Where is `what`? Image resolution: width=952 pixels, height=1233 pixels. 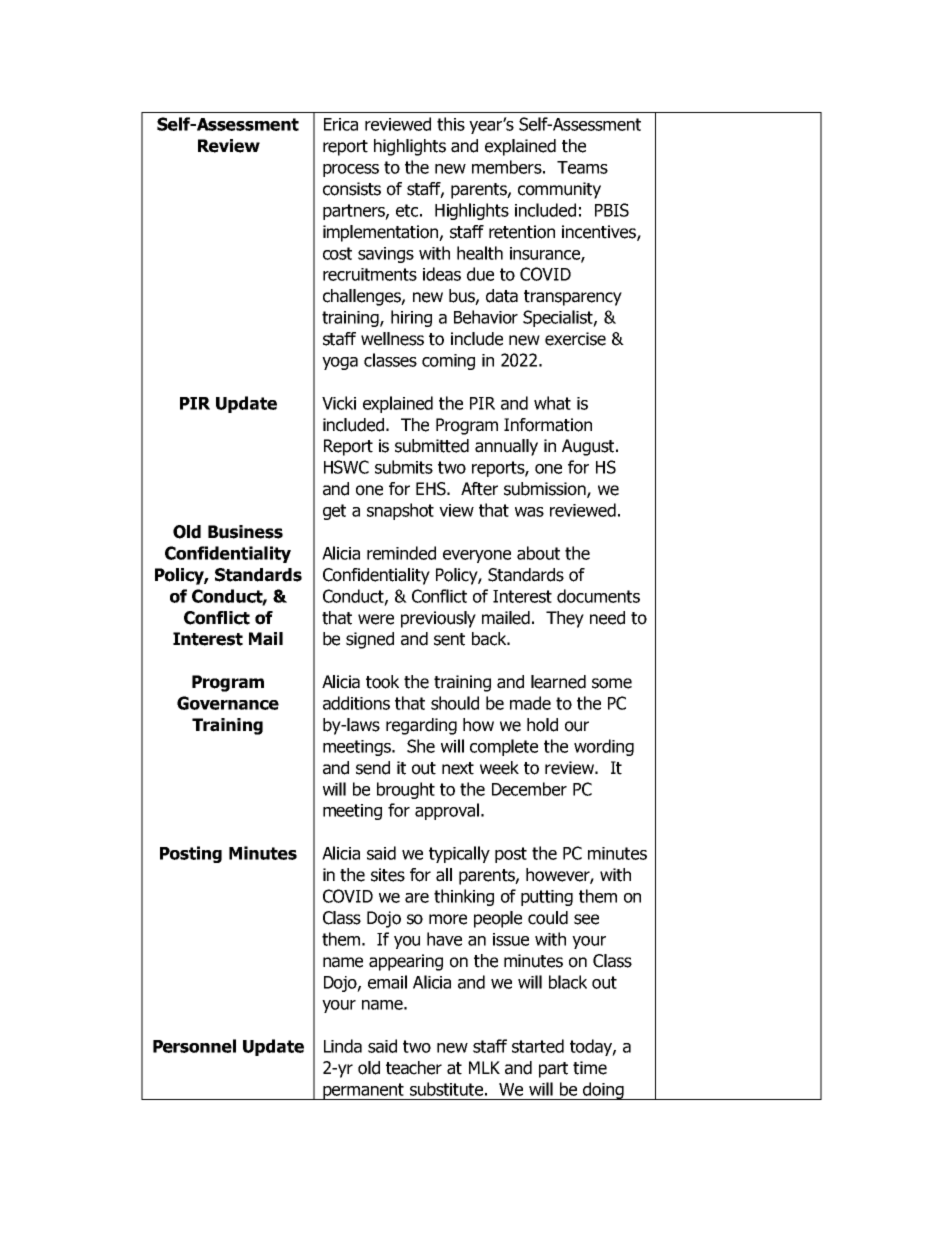
what is located at coordinates (552, 403).
